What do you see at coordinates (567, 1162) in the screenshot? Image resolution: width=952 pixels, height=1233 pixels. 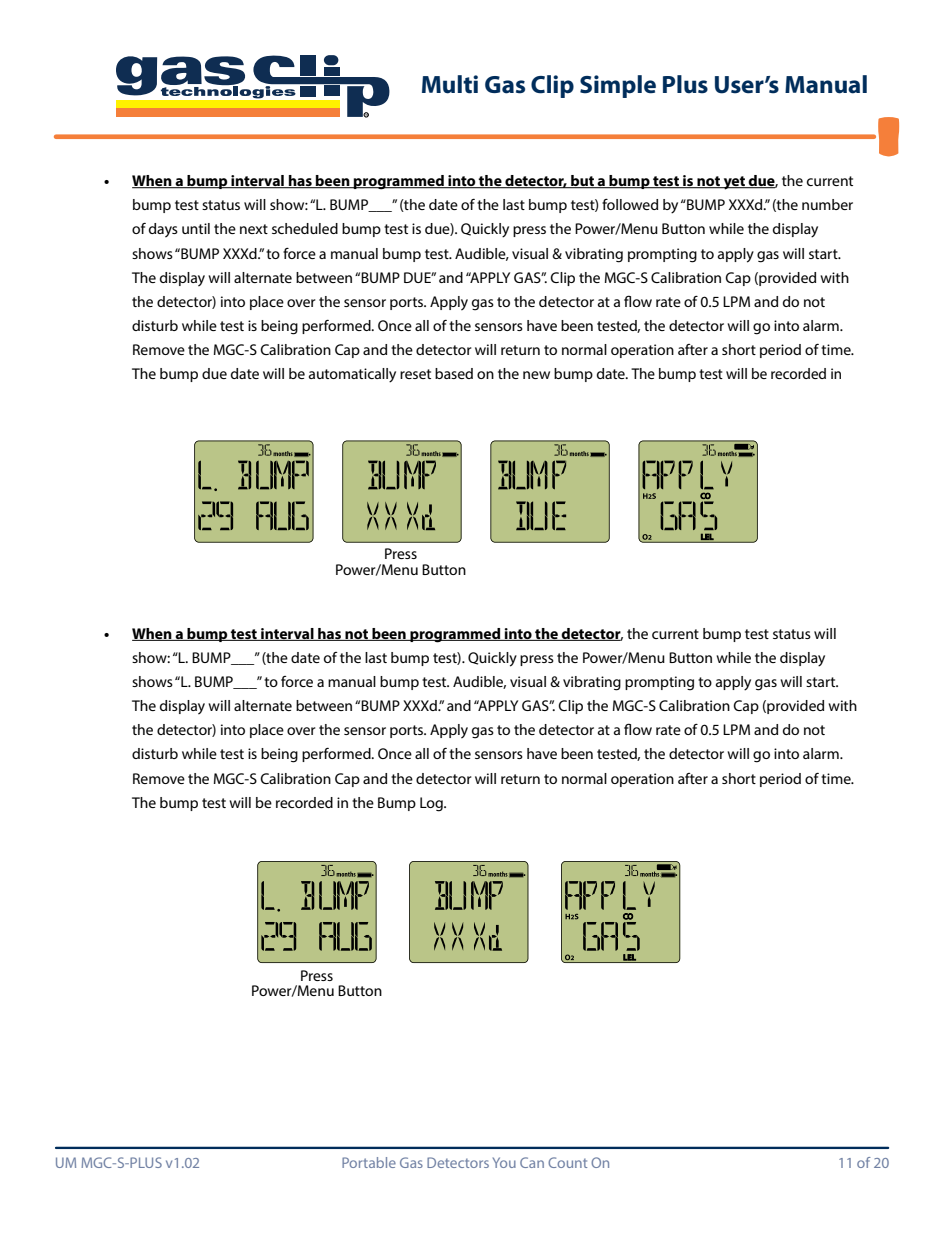 I see `Count` at bounding box center [567, 1162].
